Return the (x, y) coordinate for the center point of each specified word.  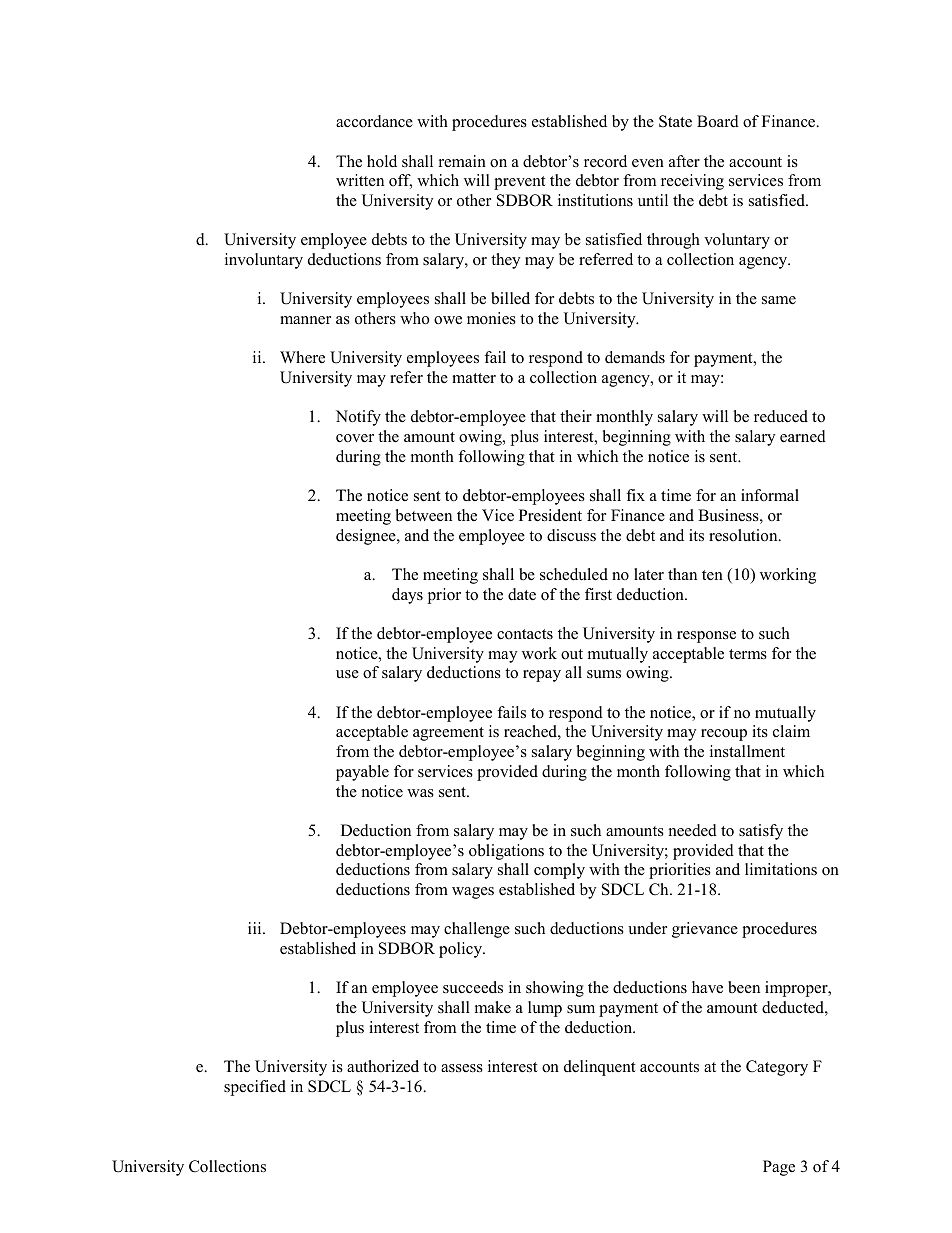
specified (255, 1088)
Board (718, 121)
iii (256, 928)
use (347, 674)
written (360, 180)
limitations (781, 869)
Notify (358, 418)
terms (748, 654)
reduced (781, 416)
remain (462, 161)
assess (462, 1068)
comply (559, 871)
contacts (525, 634)
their (576, 416)
